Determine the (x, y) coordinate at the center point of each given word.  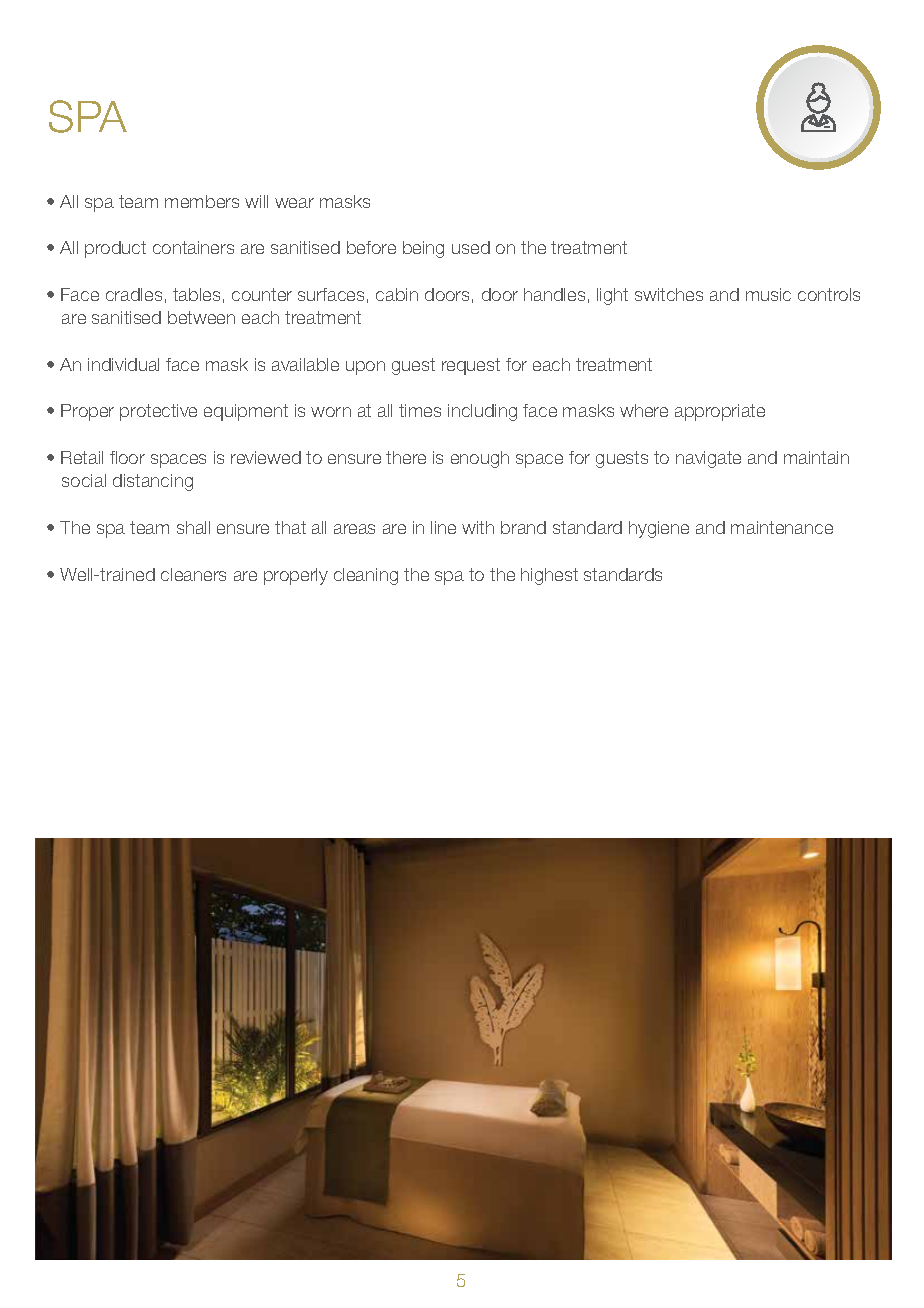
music (768, 294)
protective (158, 412)
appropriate (720, 412)
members (202, 201)
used (471, 247)
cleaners (193, 574)
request (471, 366)
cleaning (366, 576)
